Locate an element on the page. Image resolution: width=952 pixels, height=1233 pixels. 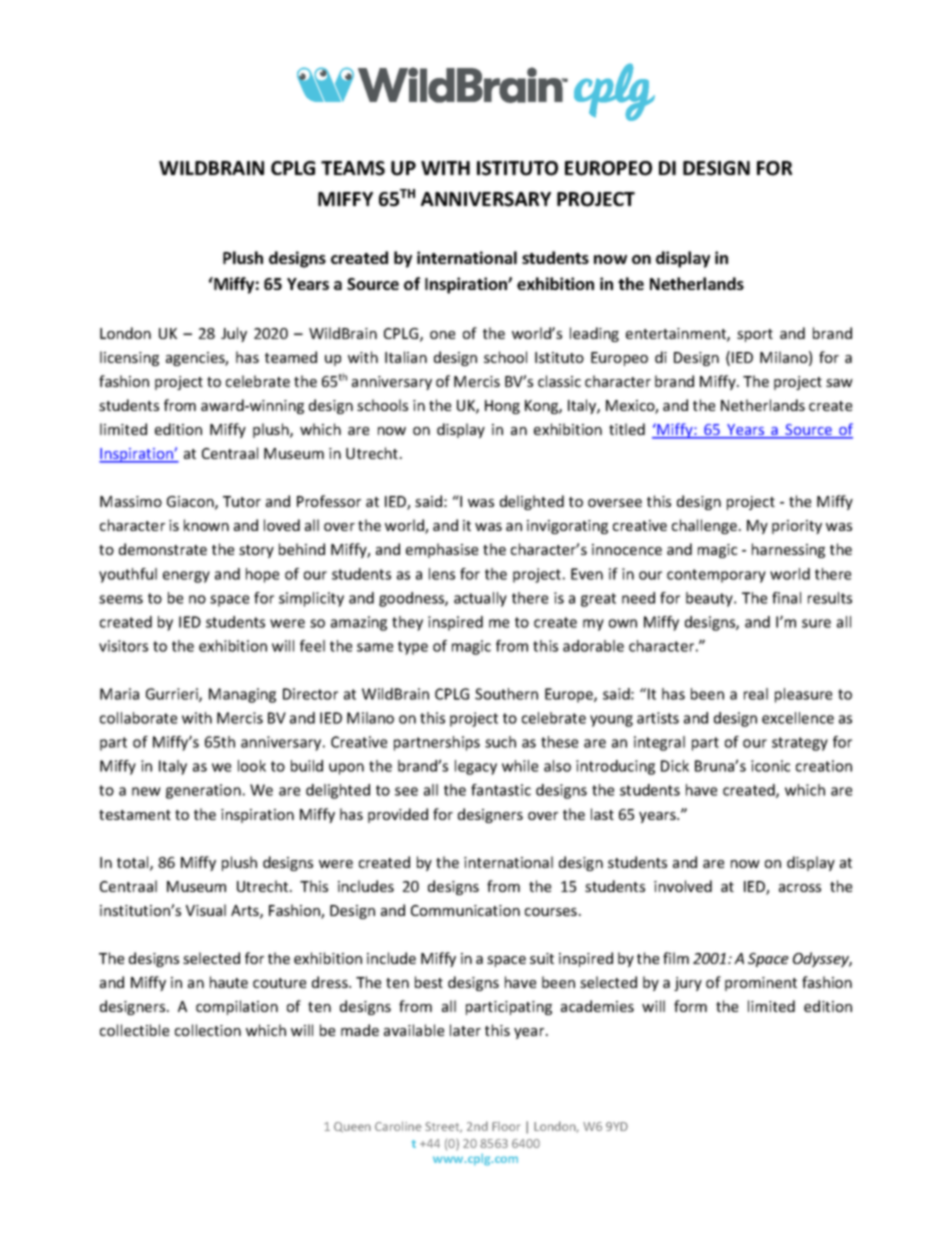
priority is located at coordinates (797, 527).
